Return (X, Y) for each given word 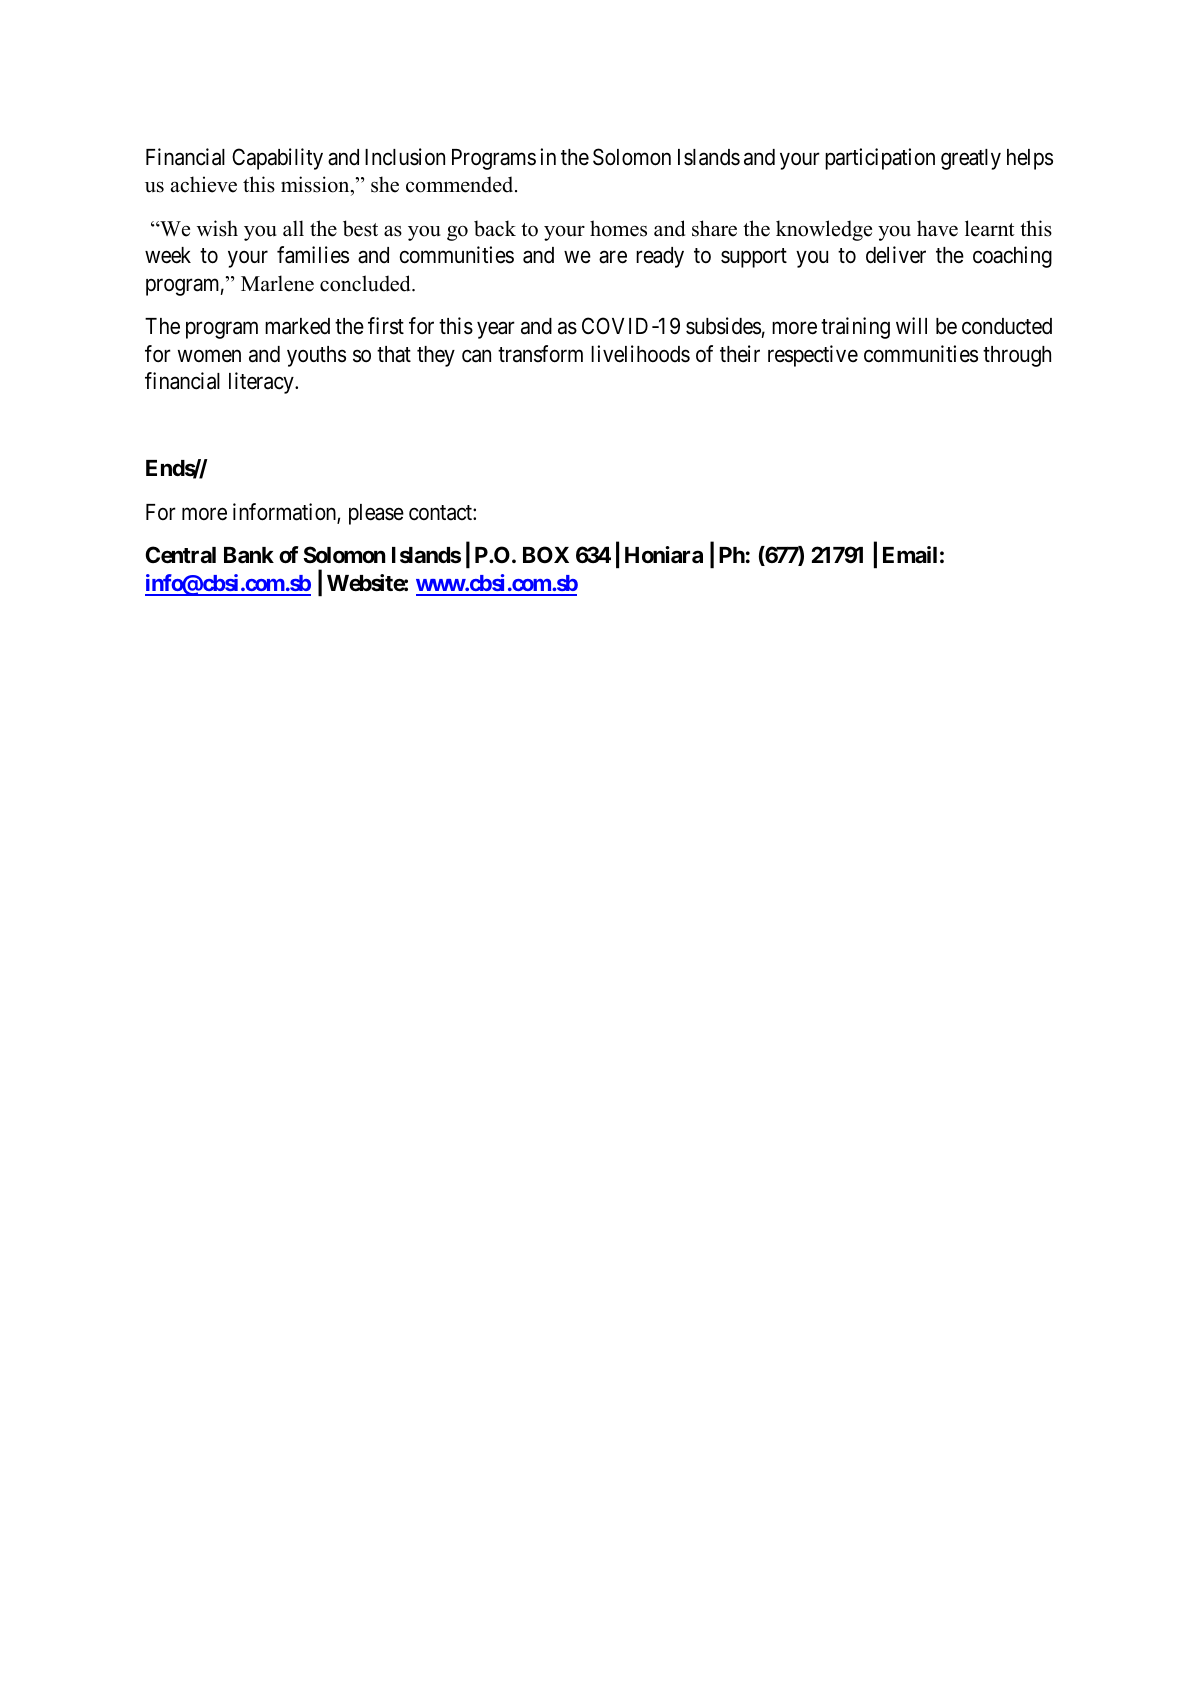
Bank (249, 555)
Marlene (277, 283)
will (911, 325)
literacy (262, 383)
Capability (277, 159)
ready (660, 257)
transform (540, 354)
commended (461, 184)
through (1017, 356)
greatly (971, 159)
